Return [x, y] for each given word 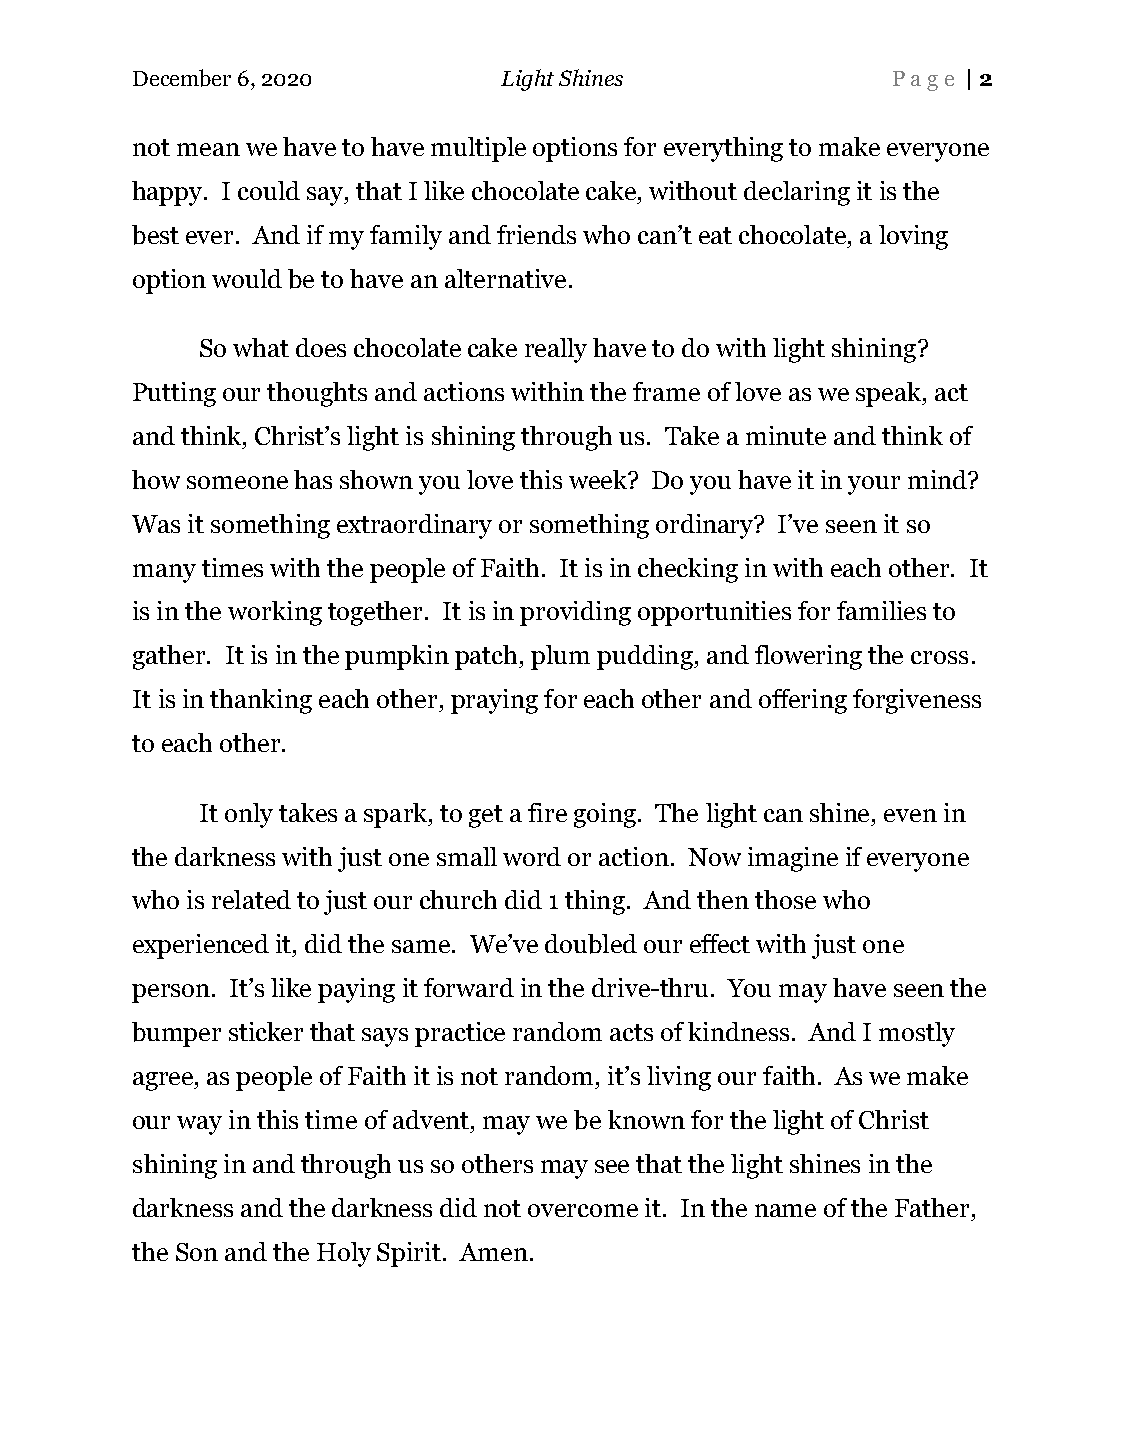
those [785, 899]
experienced [201, 946]
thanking [261, 701]
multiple [478, 149]
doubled [591, 944]
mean [208, 149]
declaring [797, 193]
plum [560, 657]
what [261, 347]
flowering [808, 657]
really [556, 350]
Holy [344, 1254]
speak [890, 394]
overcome [583, 1210]
